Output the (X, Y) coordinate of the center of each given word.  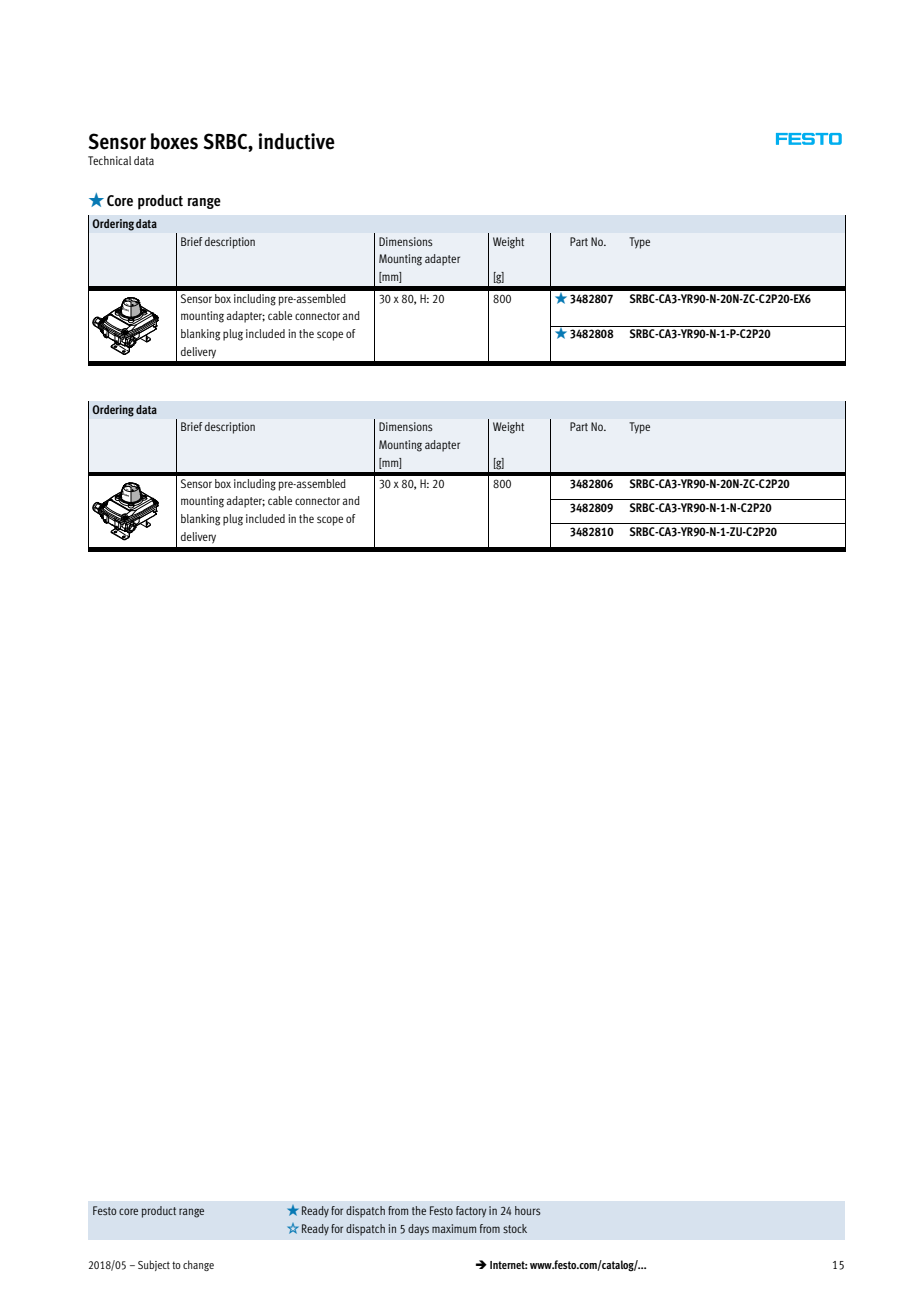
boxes (174, 141)
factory (471, 1211)
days (418, 1229)
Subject (154, 1265)
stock (515, 1228)
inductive (296, 141)
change (198, 1265)
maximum (454, 1228)
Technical (109, 160)
